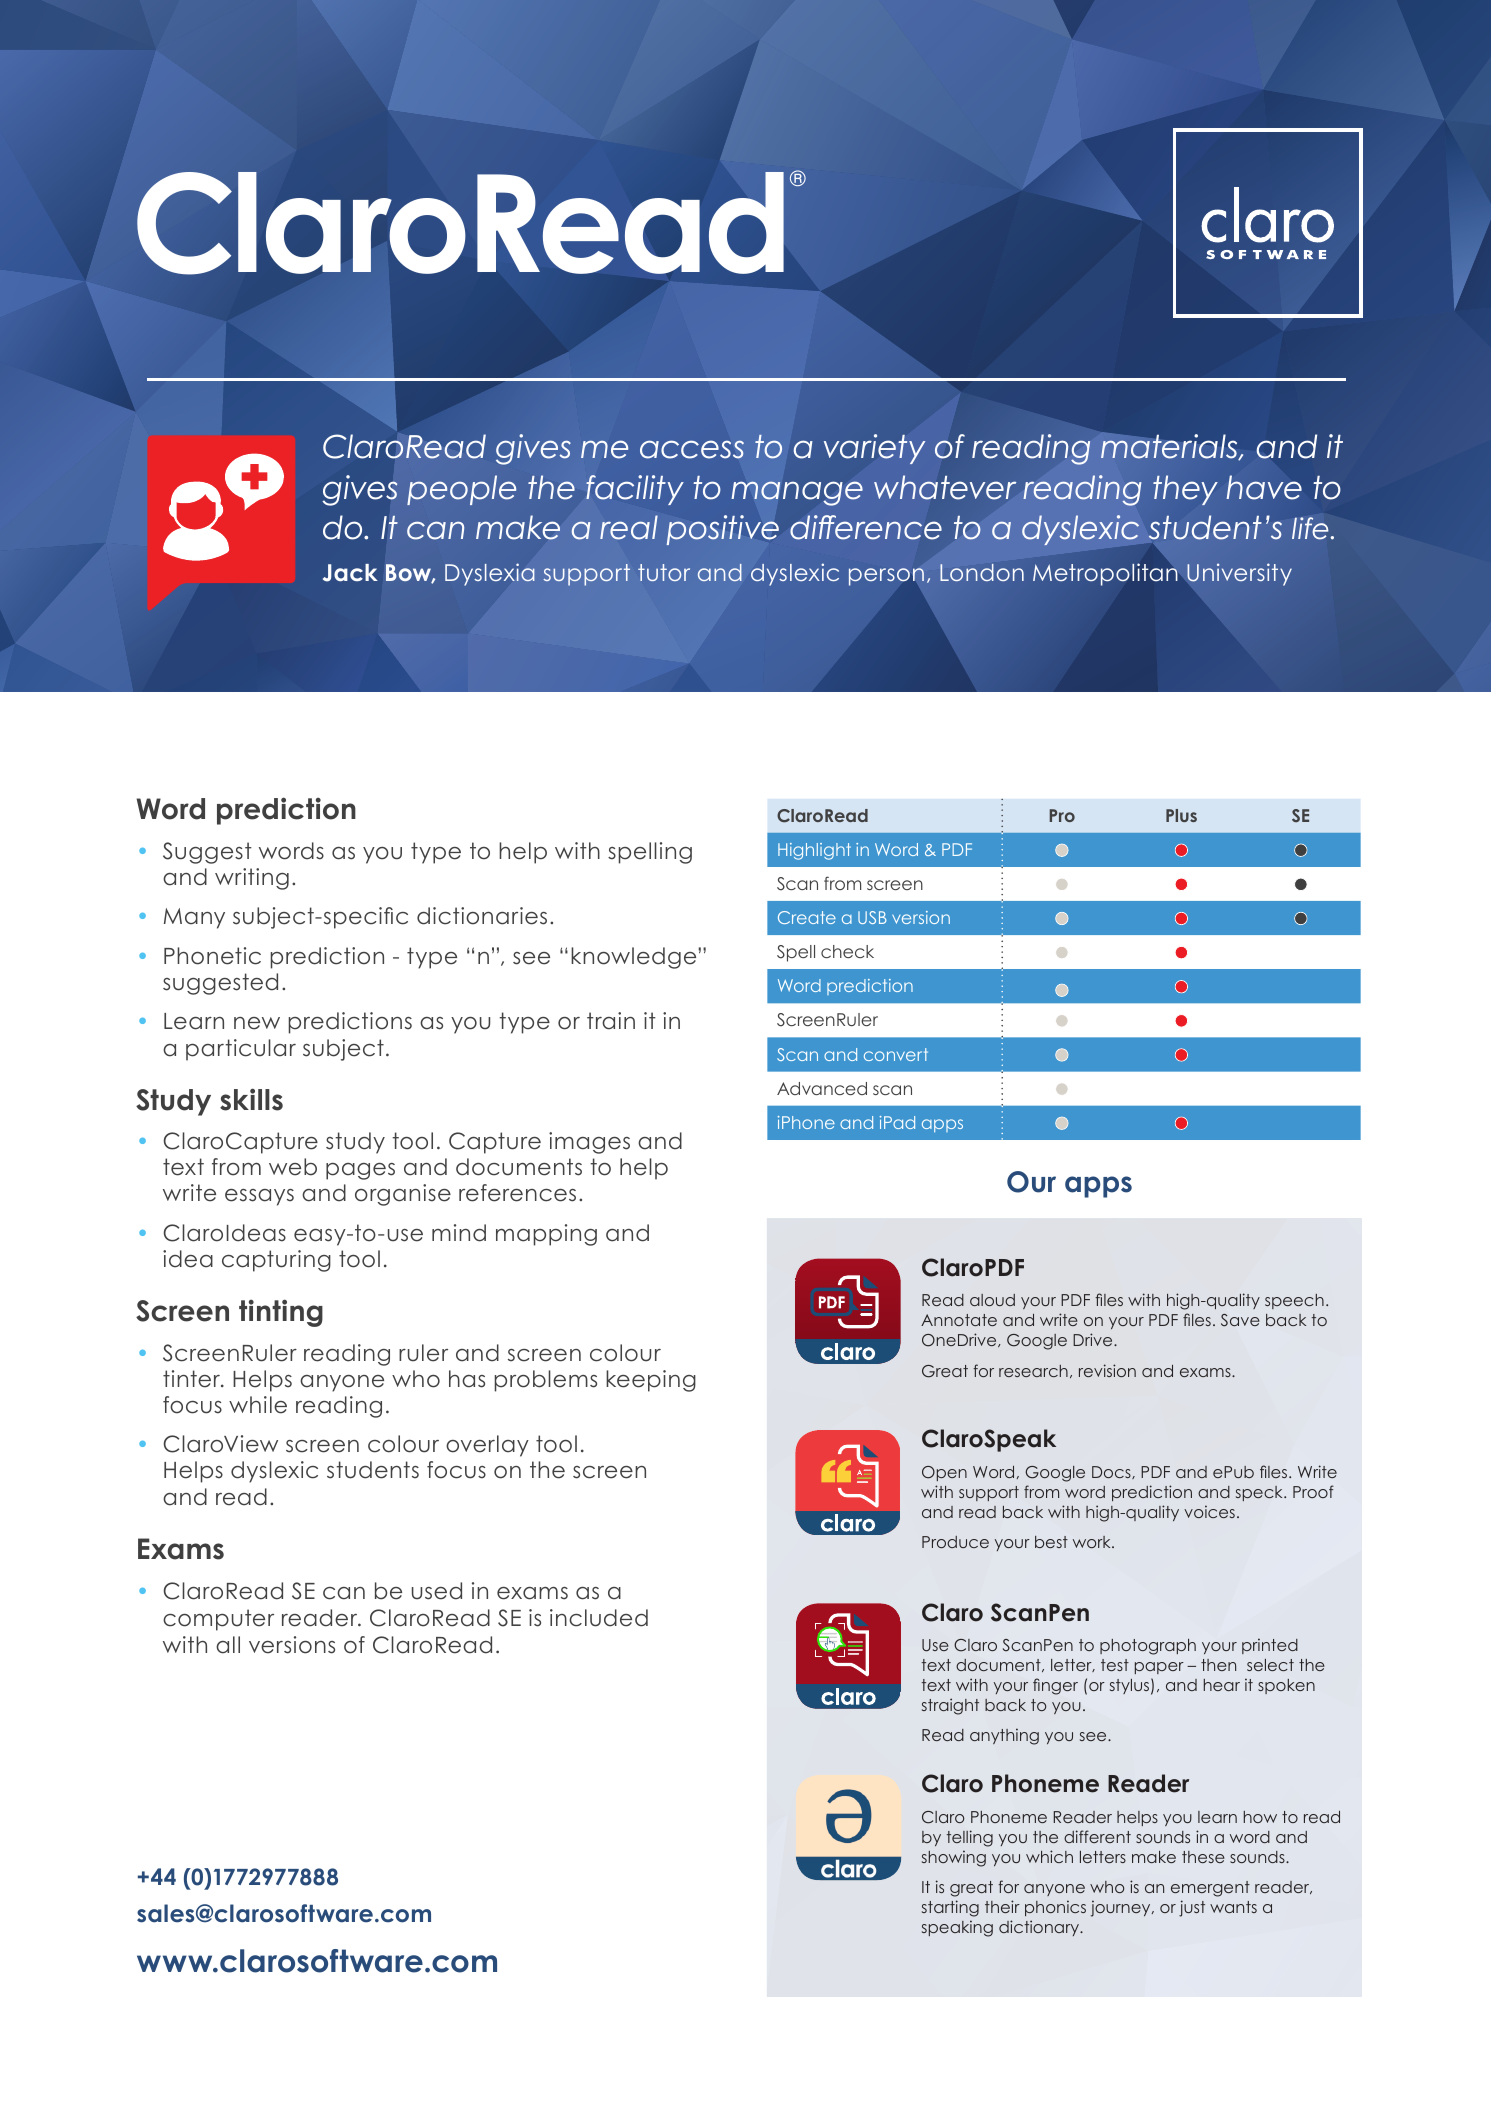  I want to click on used, so click(437, 1591).
